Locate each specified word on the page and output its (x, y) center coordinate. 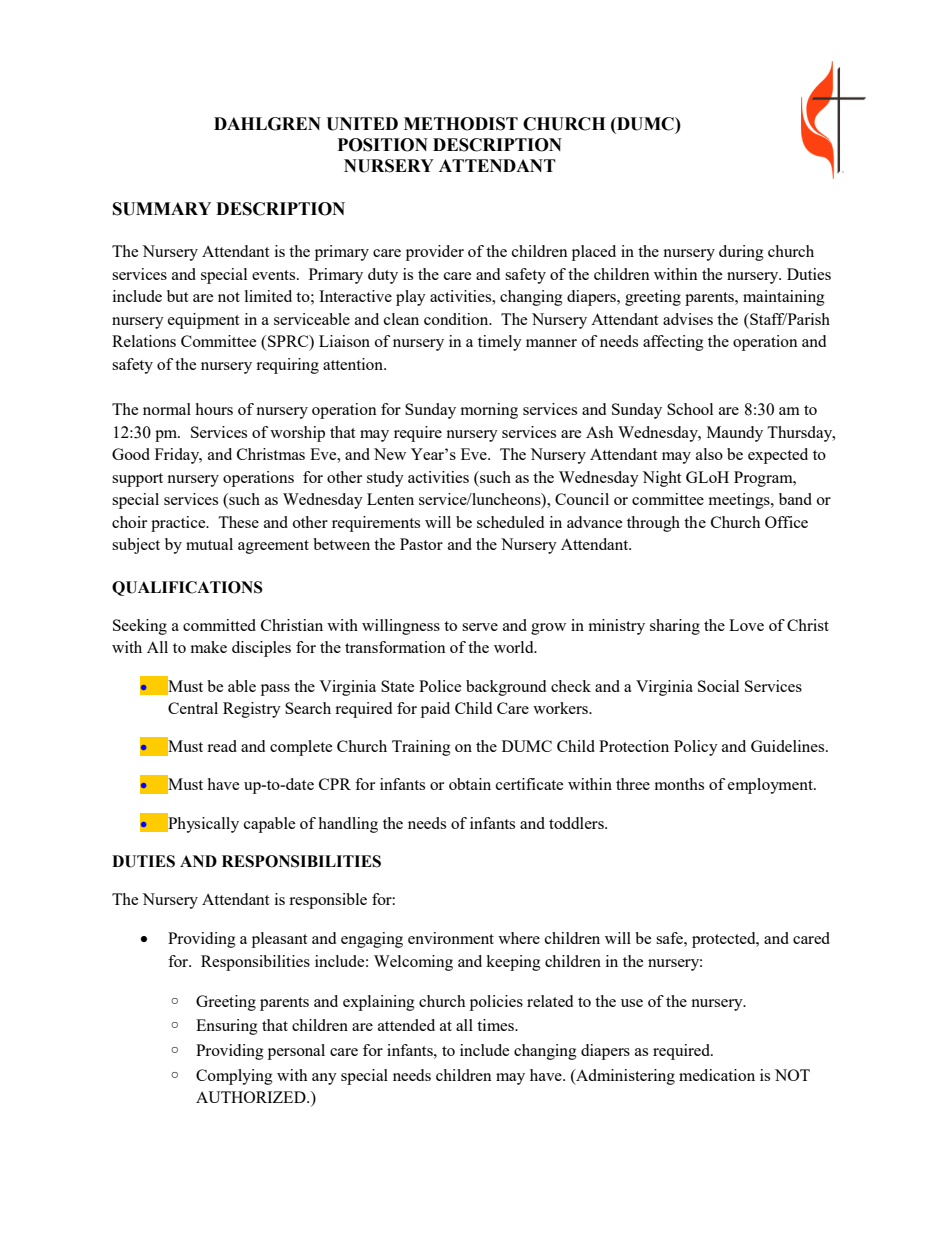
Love (746, 625)
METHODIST (461, 124)
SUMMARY (162, 209)
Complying (234, 1077)
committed (219, 625)
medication (717, 1075)
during (741, 253)
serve (480, 627)
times (496, 1025)
